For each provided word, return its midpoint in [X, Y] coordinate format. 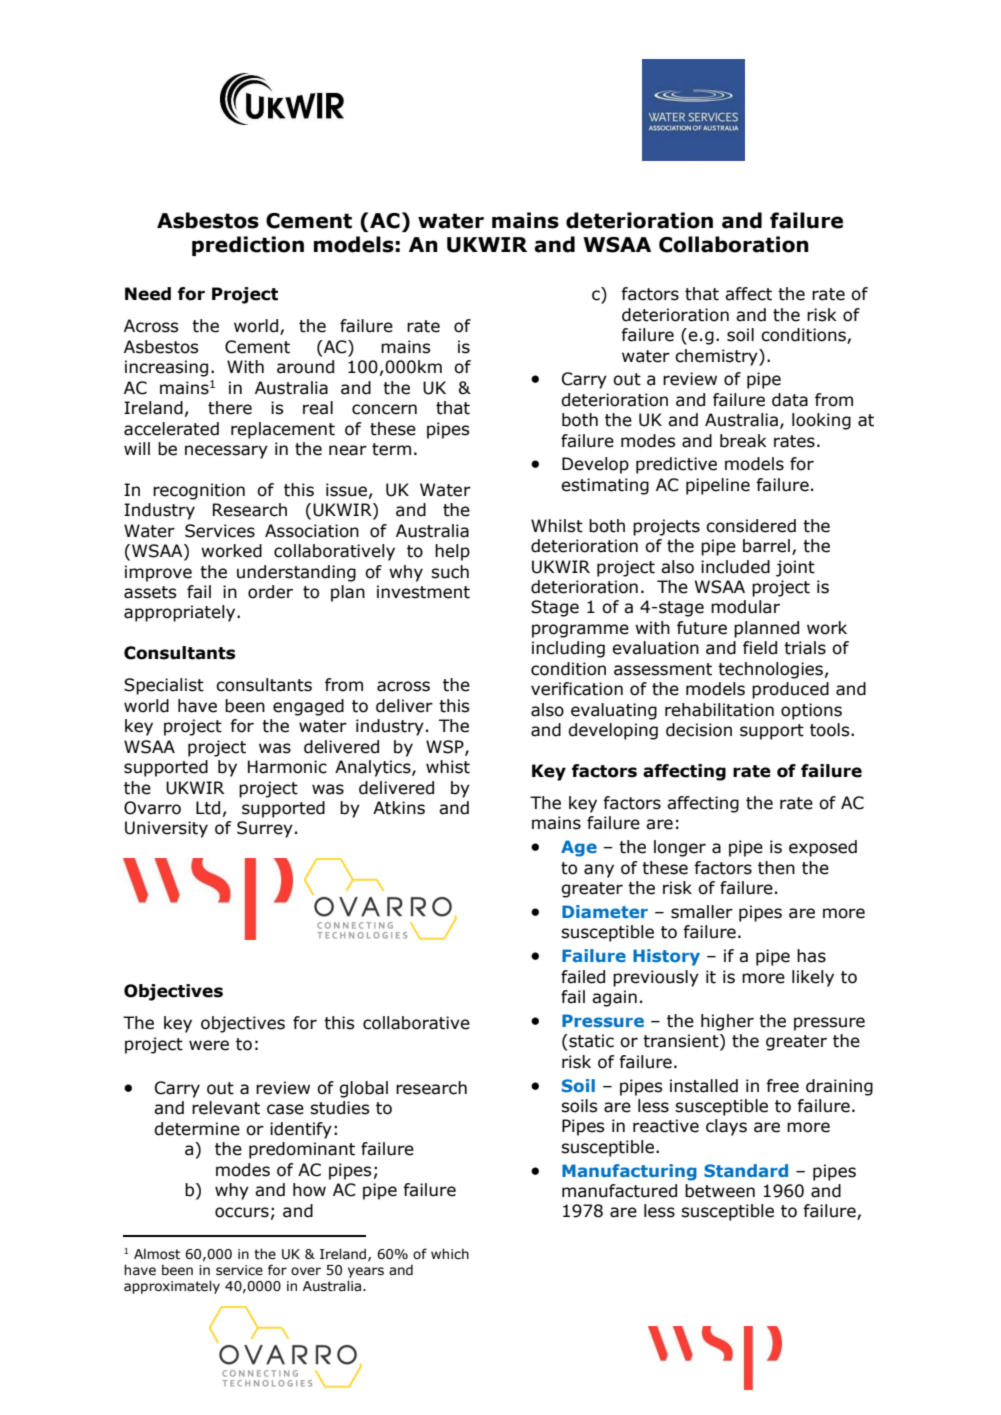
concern [384, 409]
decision [699, 730]
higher [727, 1022]
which [450, 1253]
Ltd [208, 808]
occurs [242, 1212]
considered [751, 526]
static [590, 1041]
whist [448, 767]
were [209, 1045]
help [452, 552]
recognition [199, 491]
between [720, 1191]
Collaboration [734, 244]
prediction [248, 246]
